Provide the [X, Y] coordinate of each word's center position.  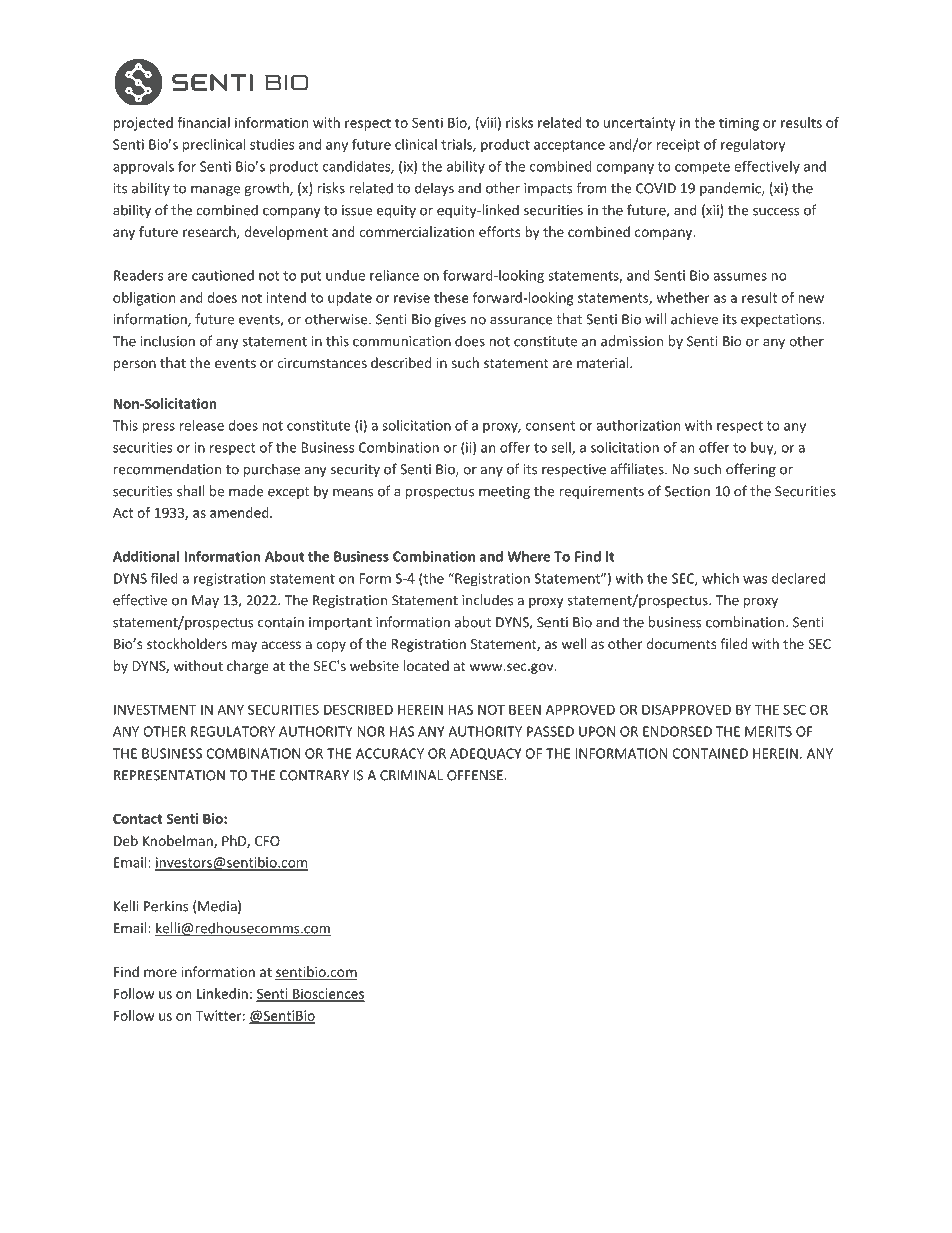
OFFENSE [476, 775]
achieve [694, 319]
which [720, 578]
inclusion [168, 341]
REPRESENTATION [169, 775]
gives [450, 320]
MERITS [768, 731]
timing [739, 124]
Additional [146, 556]
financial [203, 122]
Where [529, 556]
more [160, 973]
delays [434, 189]
